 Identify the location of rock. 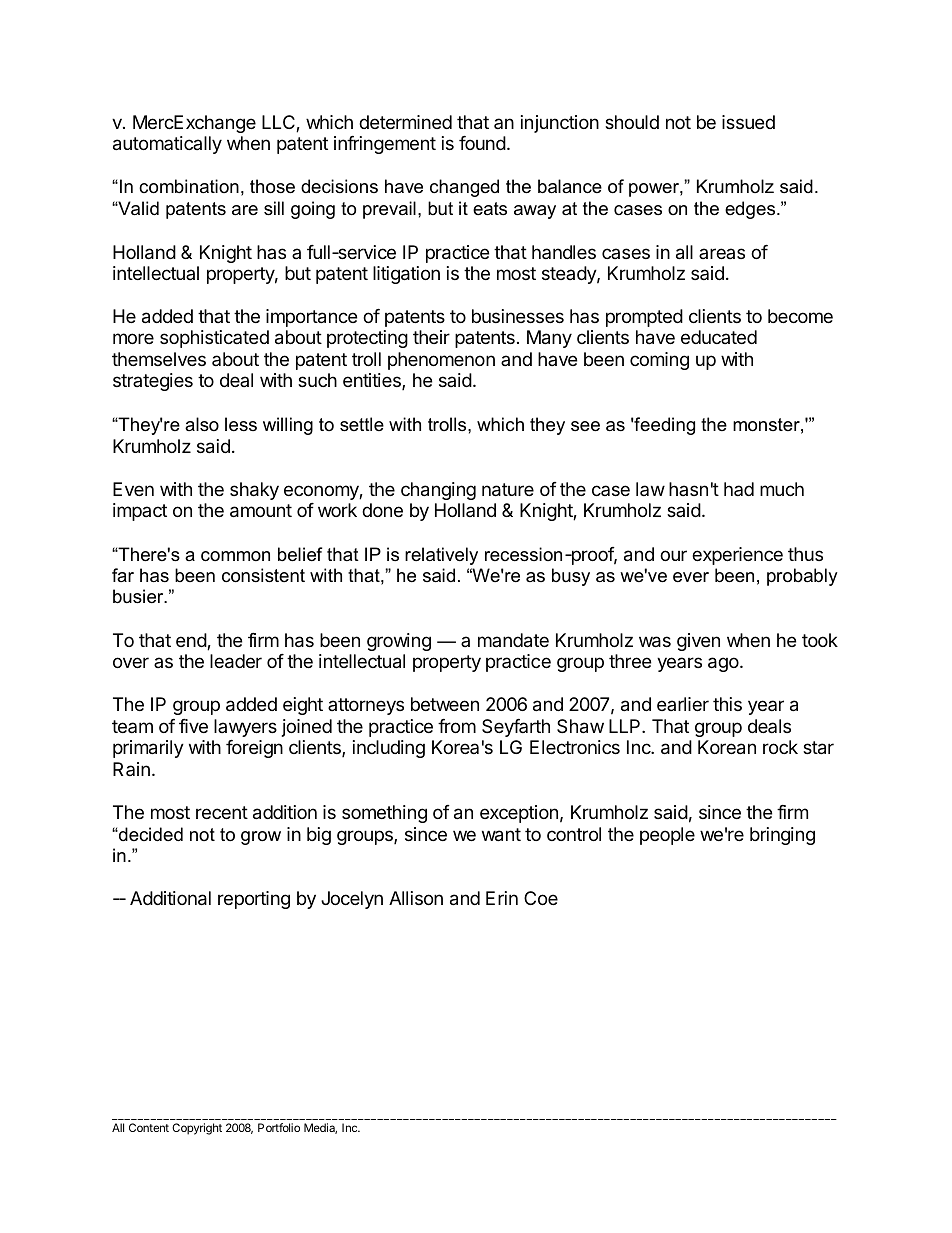
(780, 747).
